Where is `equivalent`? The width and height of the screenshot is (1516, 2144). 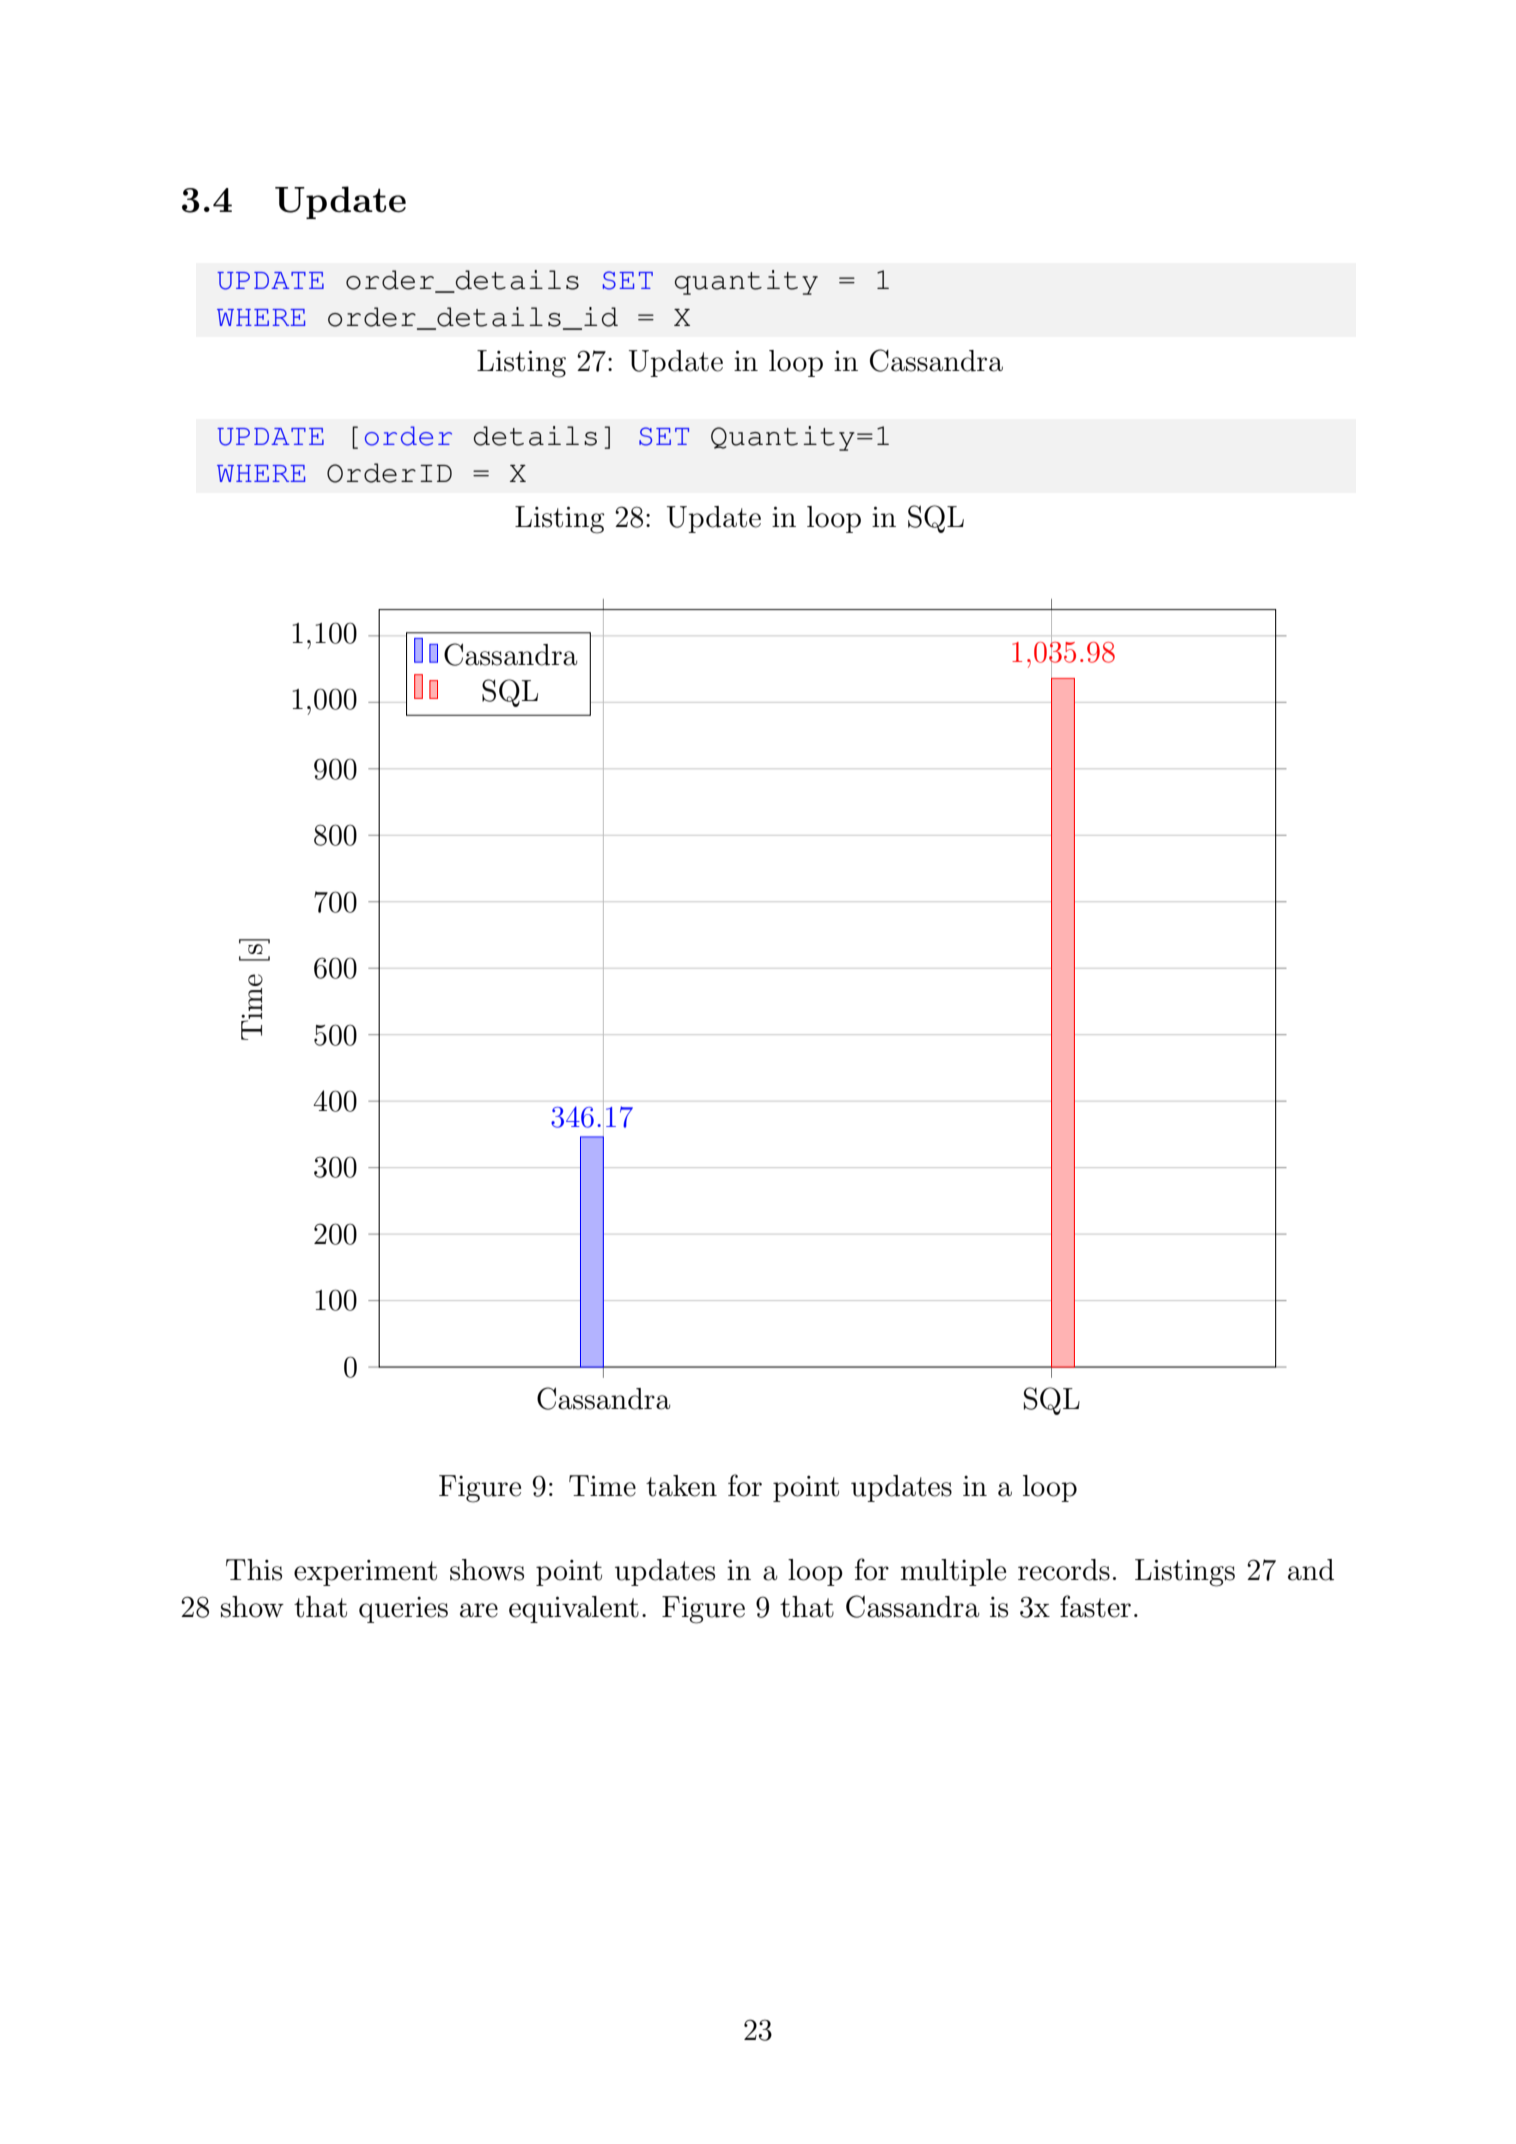
equivalent is located at coordinates (574, 1609).
